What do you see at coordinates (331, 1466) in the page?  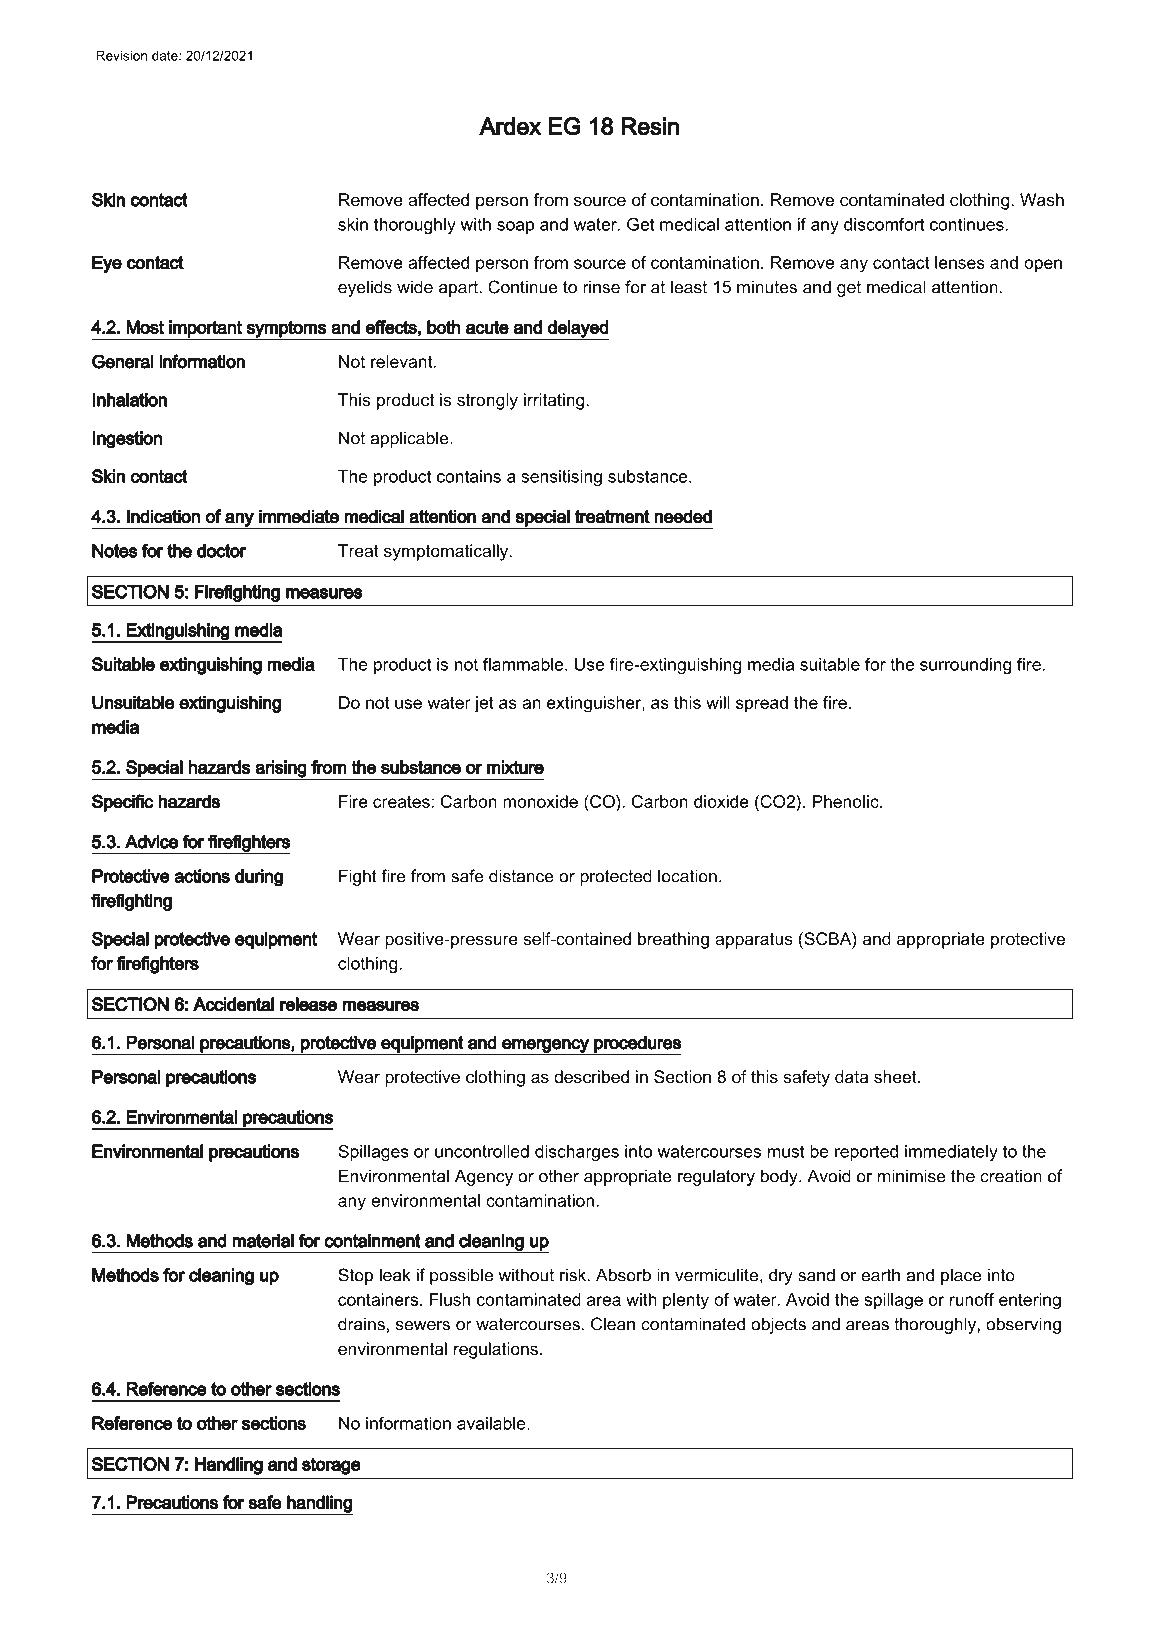 I see `storage` at bounding box center [331, 1466].
